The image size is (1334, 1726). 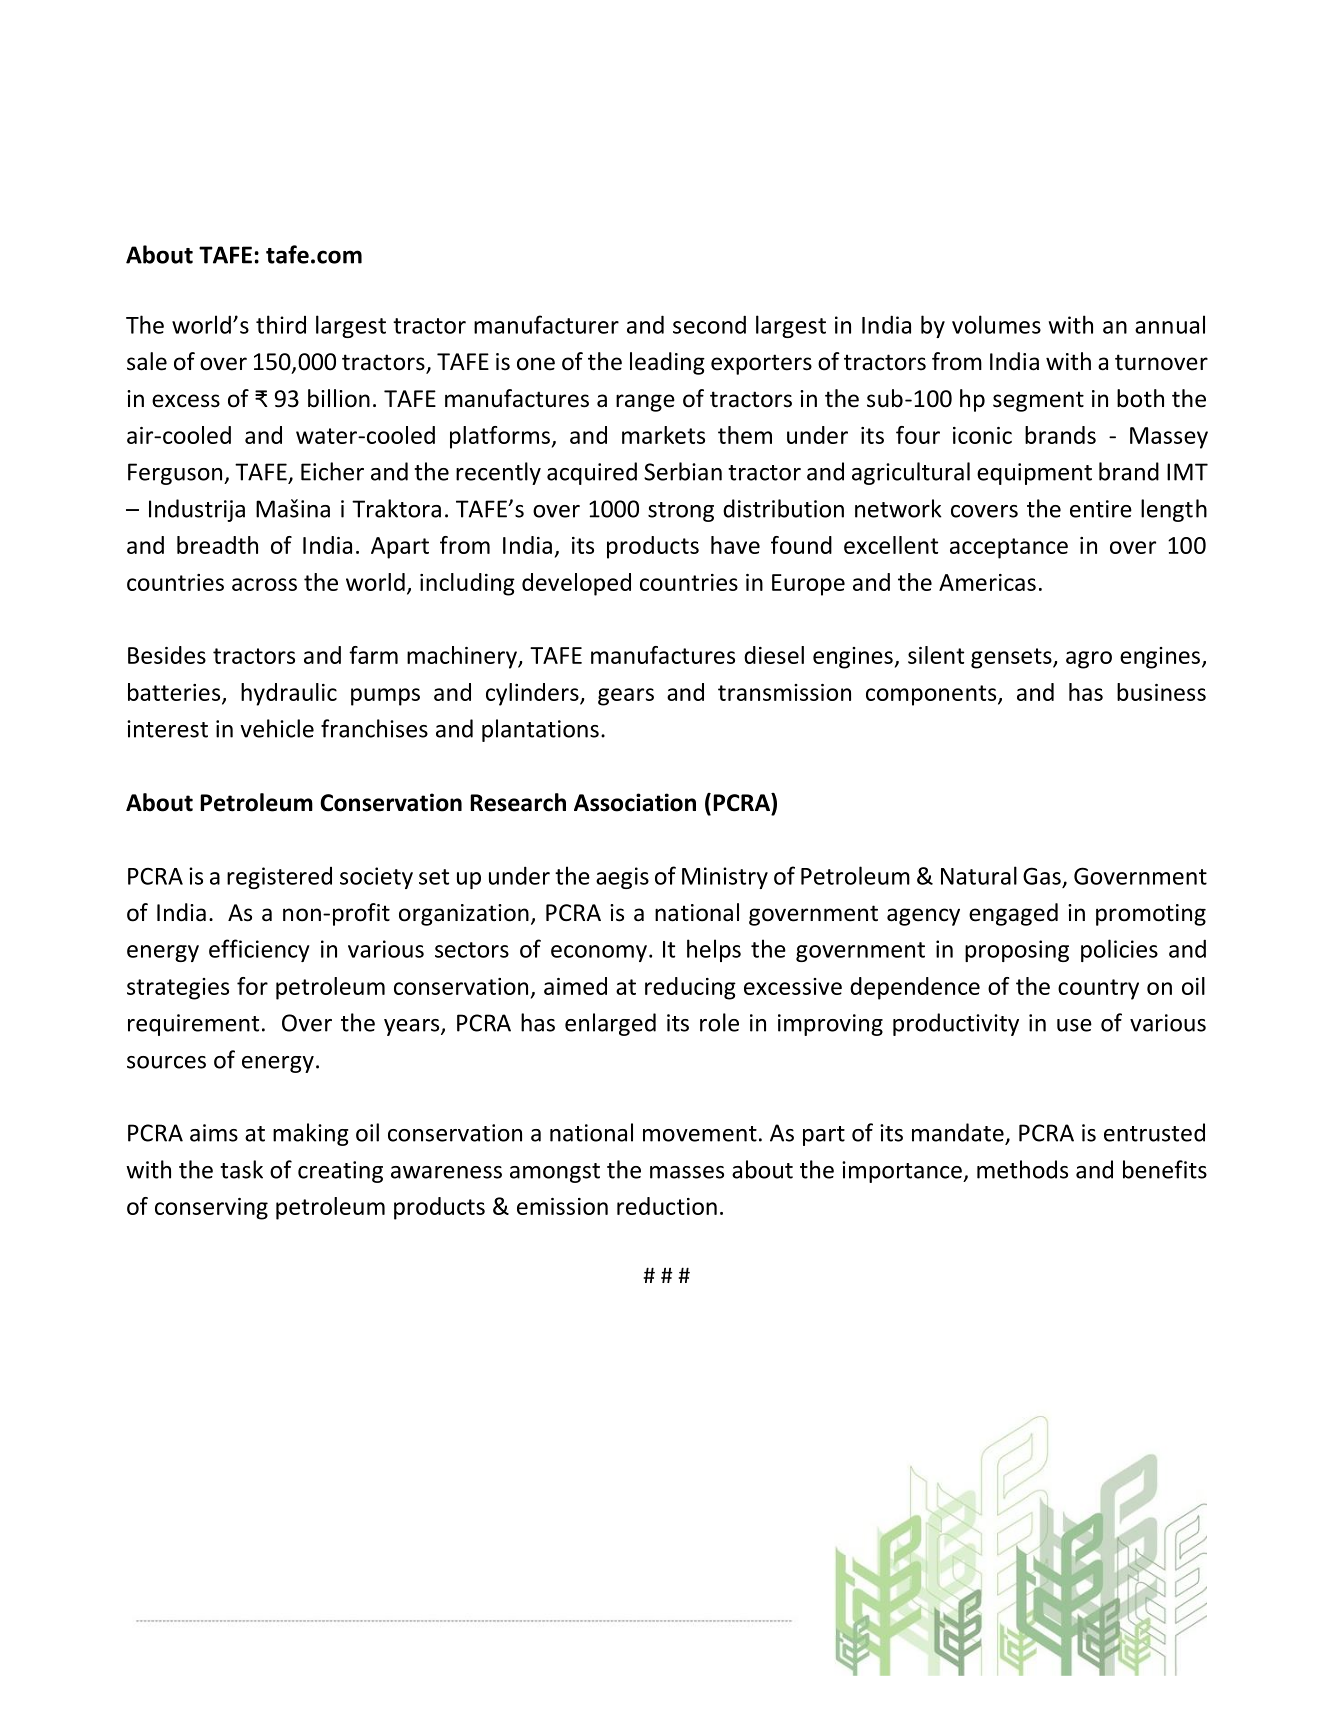 What do you see at coordinates (687, 1172) in the image?
I see `masses` at bounding box center [687, 1172].
